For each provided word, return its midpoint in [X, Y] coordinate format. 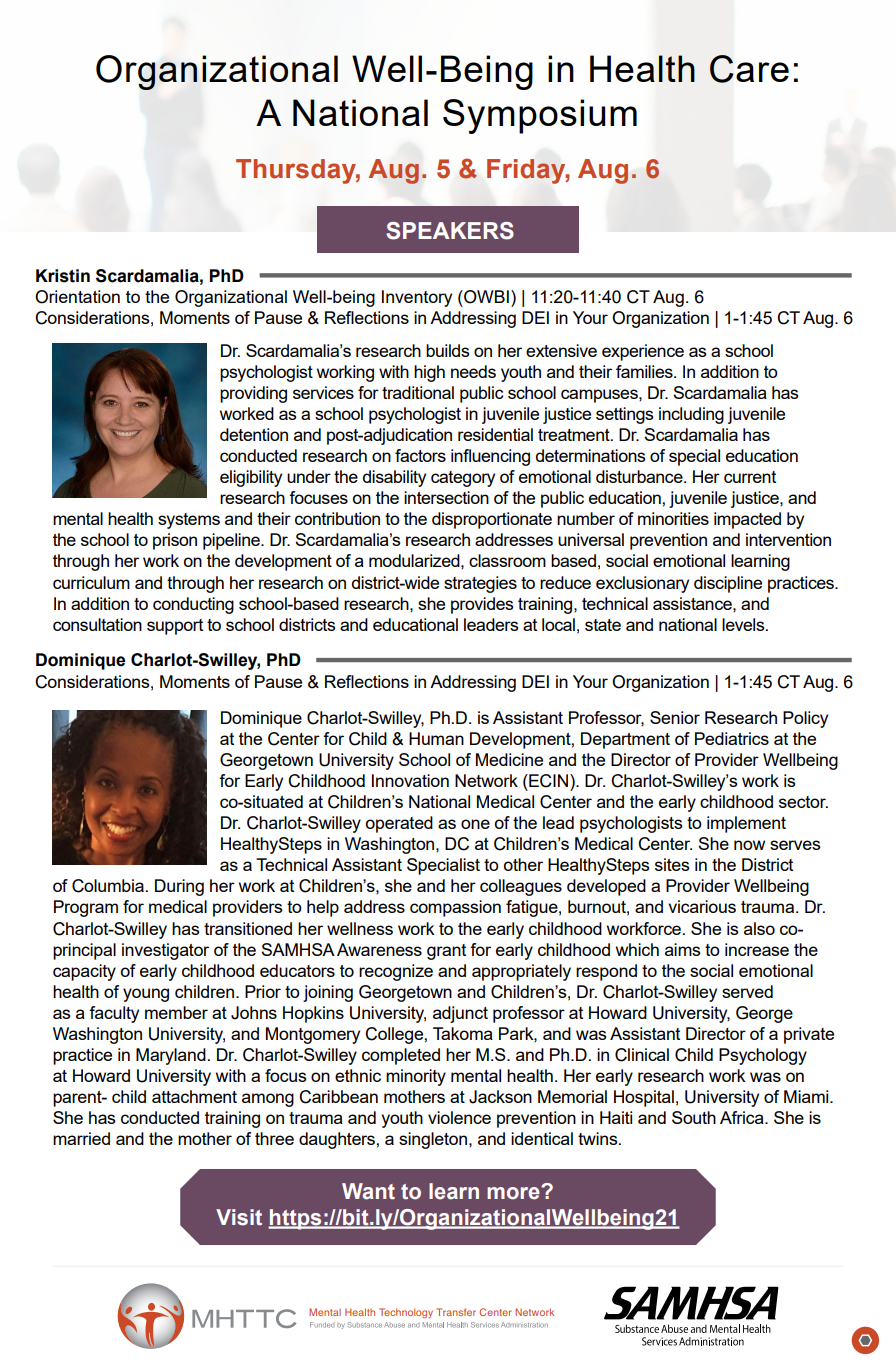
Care [749, 69]
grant [446, 952]
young [146, 995]
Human [436, 738]
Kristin [63, 276]
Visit [239, 1217]
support [175, 627]
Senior [675, 717]
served [747, 991]
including [691, 415]
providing [253, 394]
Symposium [540, 116]
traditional [418, 392]
